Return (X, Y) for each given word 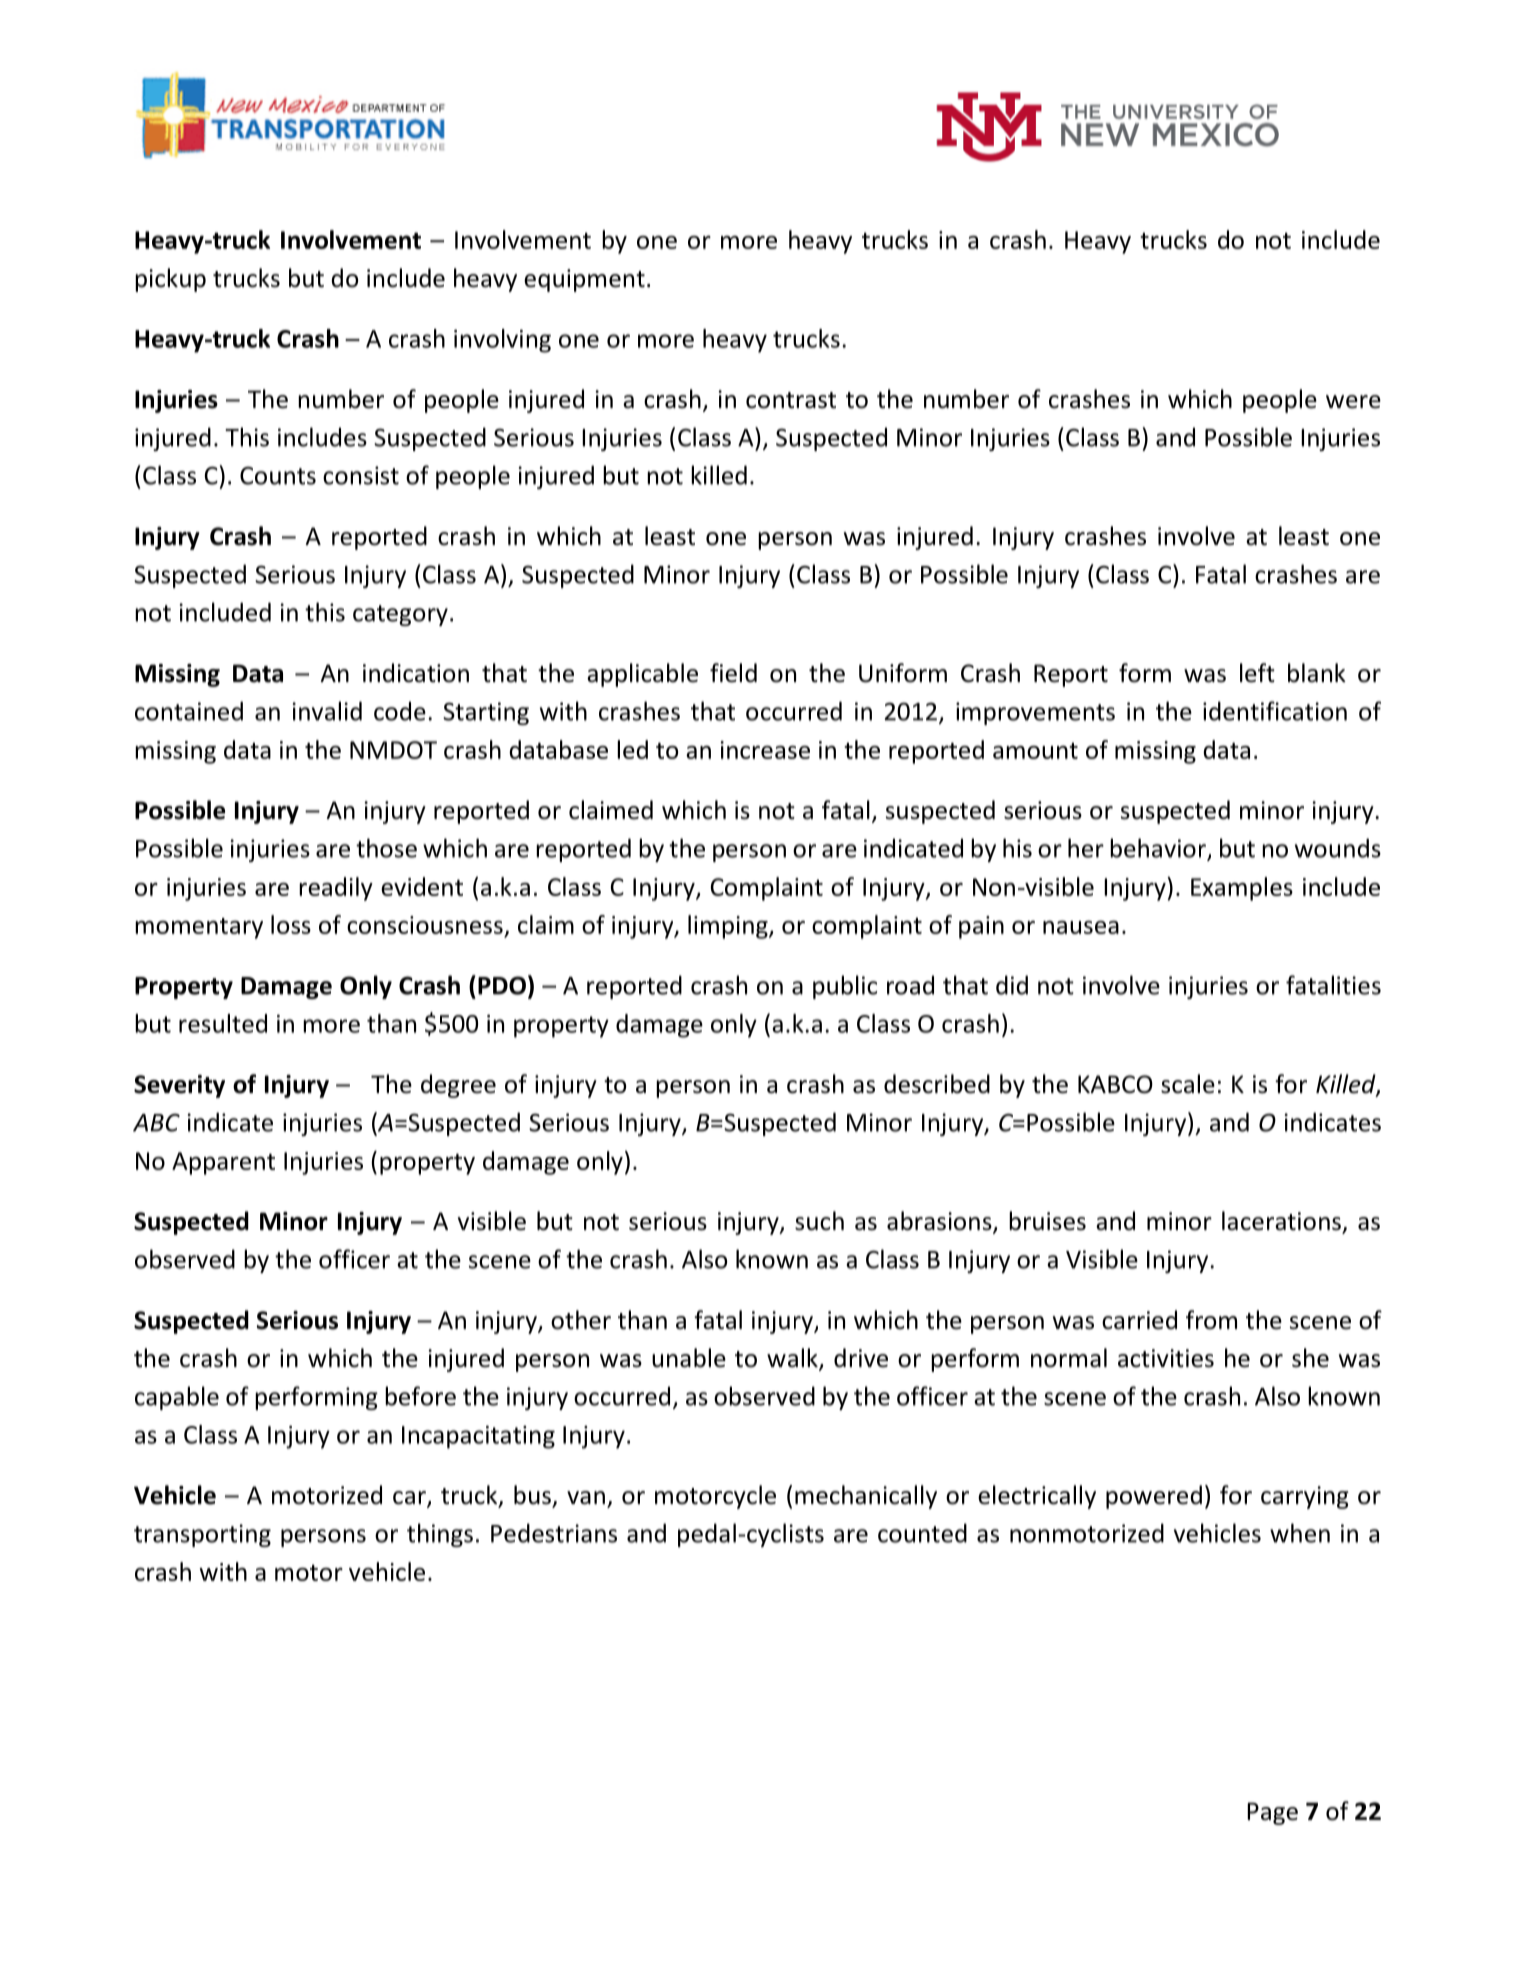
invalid (327, 711)
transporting (202, 1535)
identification (1275, 711)
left (1257, 673)
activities (1166, 1358)
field (733, 673)
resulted (223, 1023)
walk (793, 1359)
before (420, 1396)
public (845, 987)
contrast (791, 400)
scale (1188, 1084)
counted (922, 1533)
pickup (170, 280)
